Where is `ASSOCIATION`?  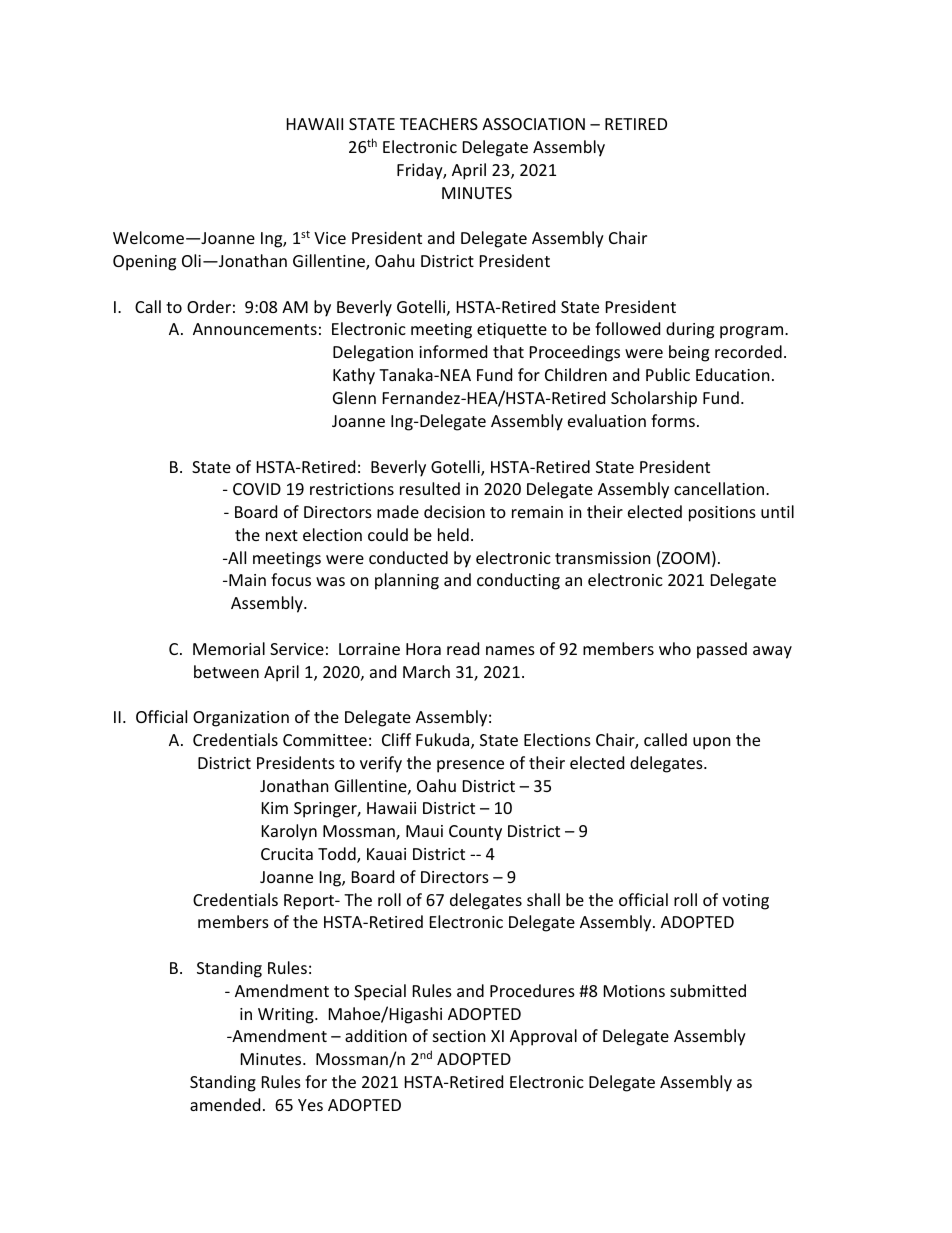
ASSOCIATION is located at coordinates (533, 124).
